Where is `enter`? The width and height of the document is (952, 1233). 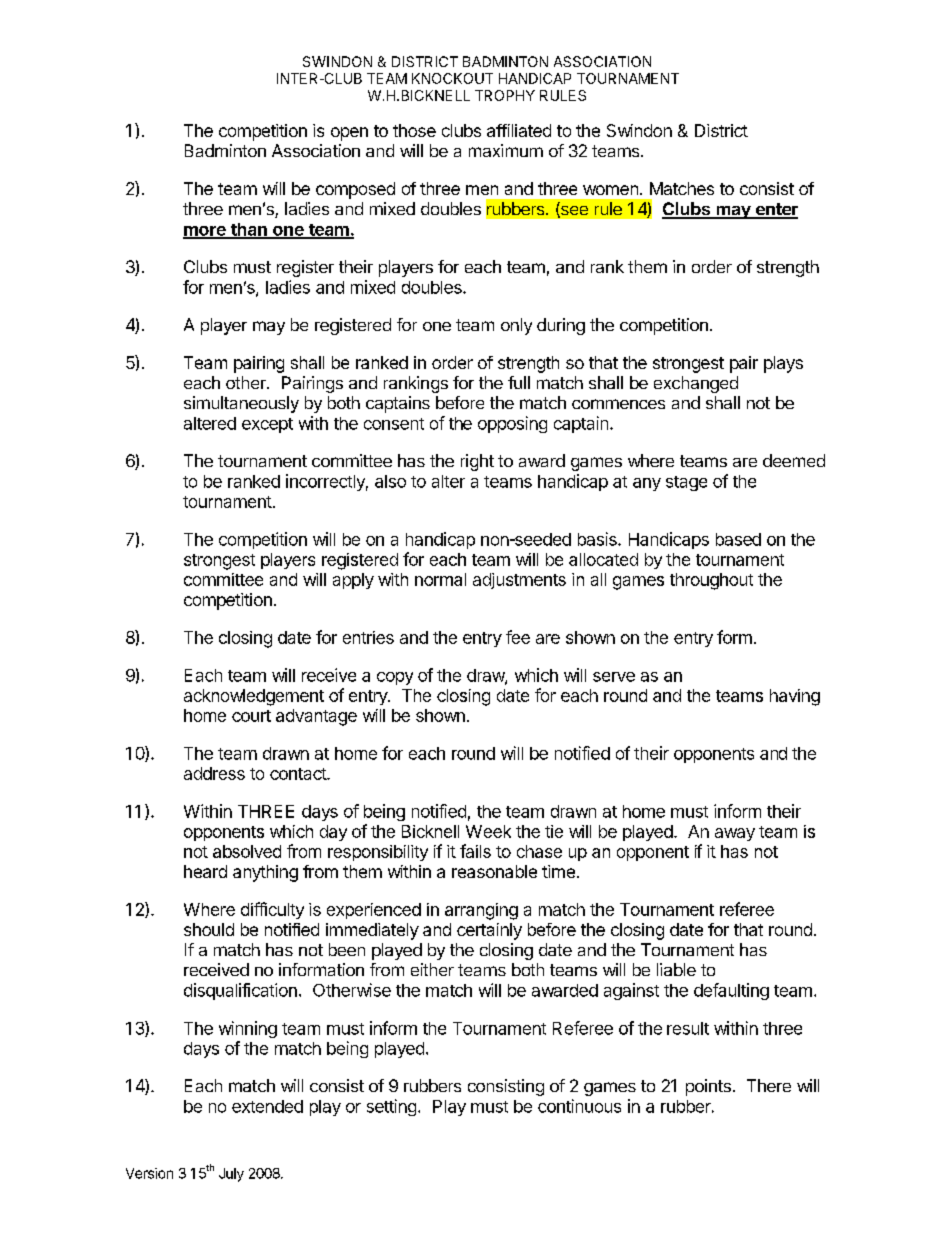 enter is located at coordinates (775, 210).
